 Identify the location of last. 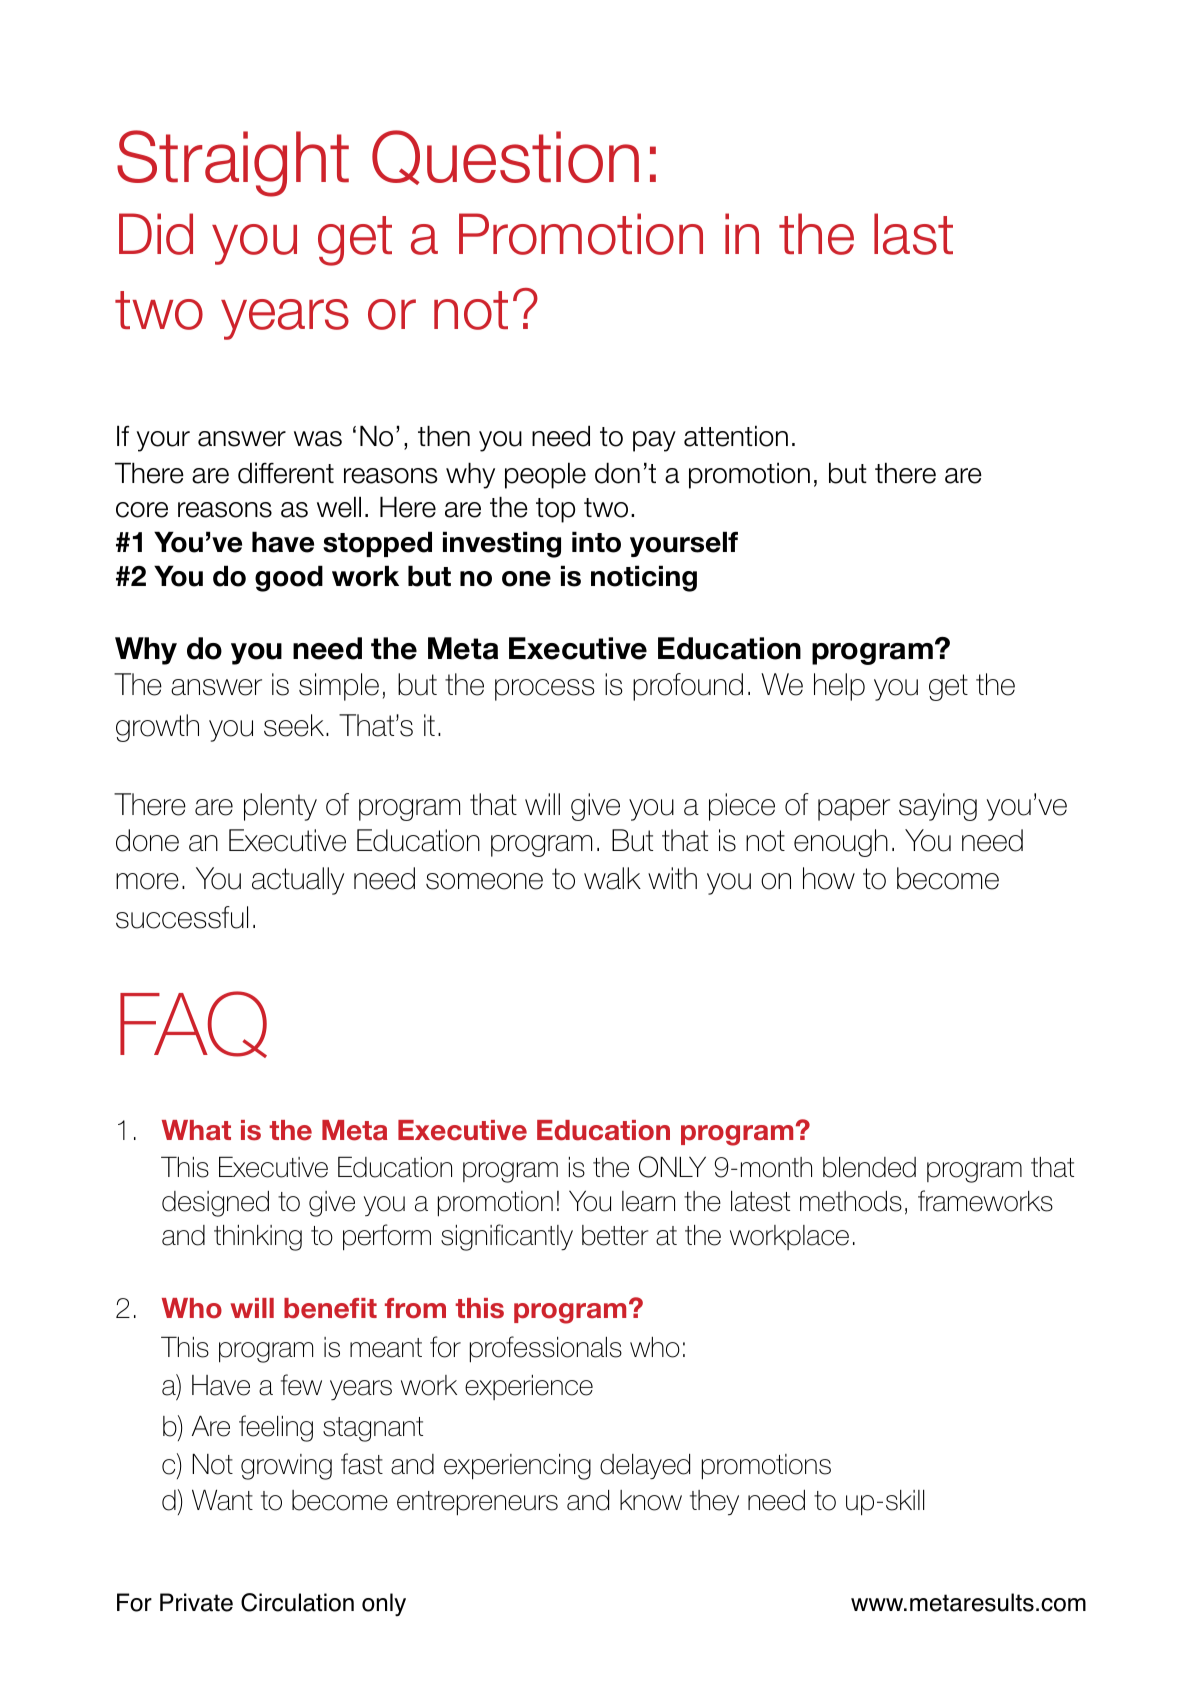
(913, 234).
